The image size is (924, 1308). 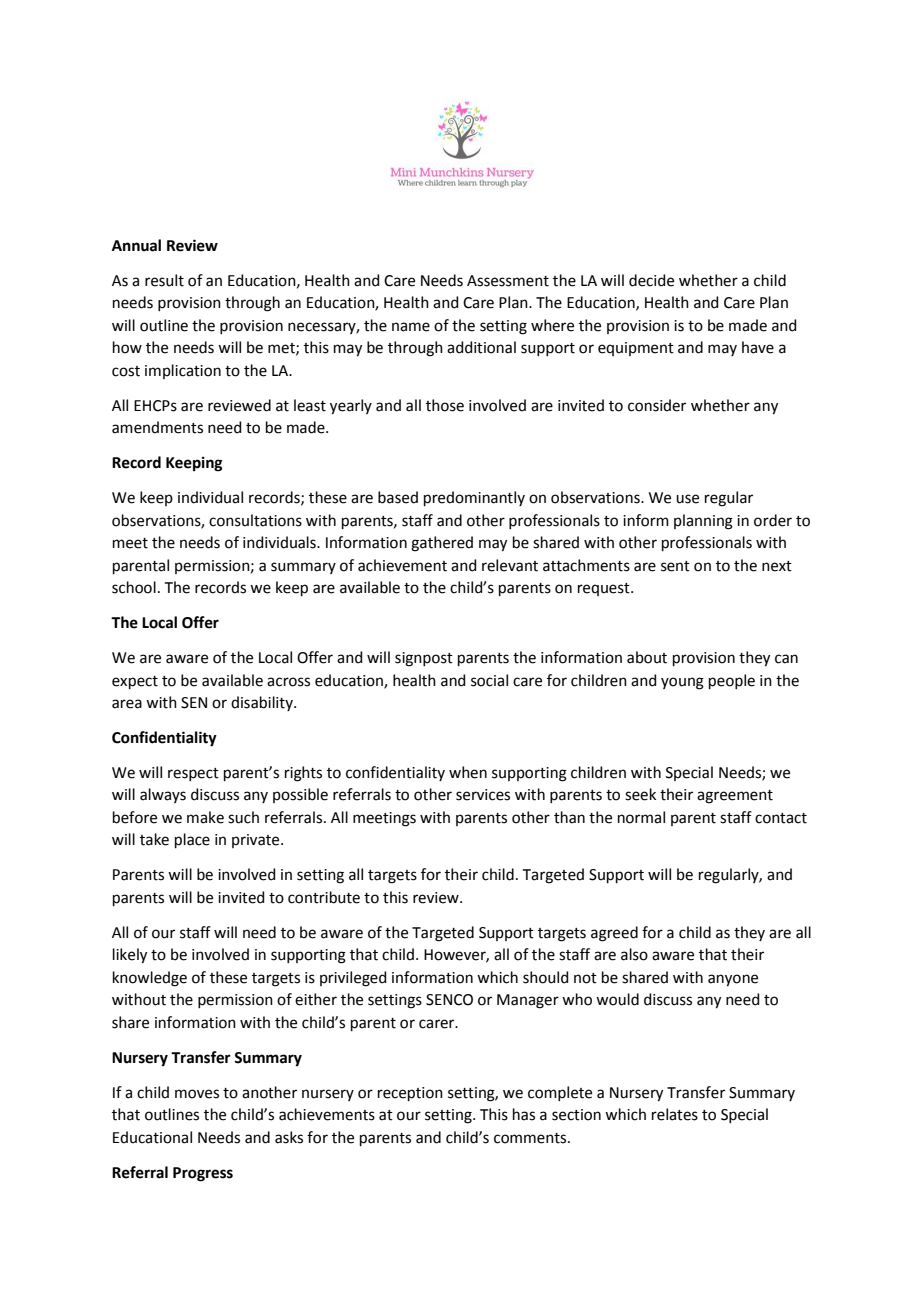 I want to click on use, so click(x=687, y=499).
